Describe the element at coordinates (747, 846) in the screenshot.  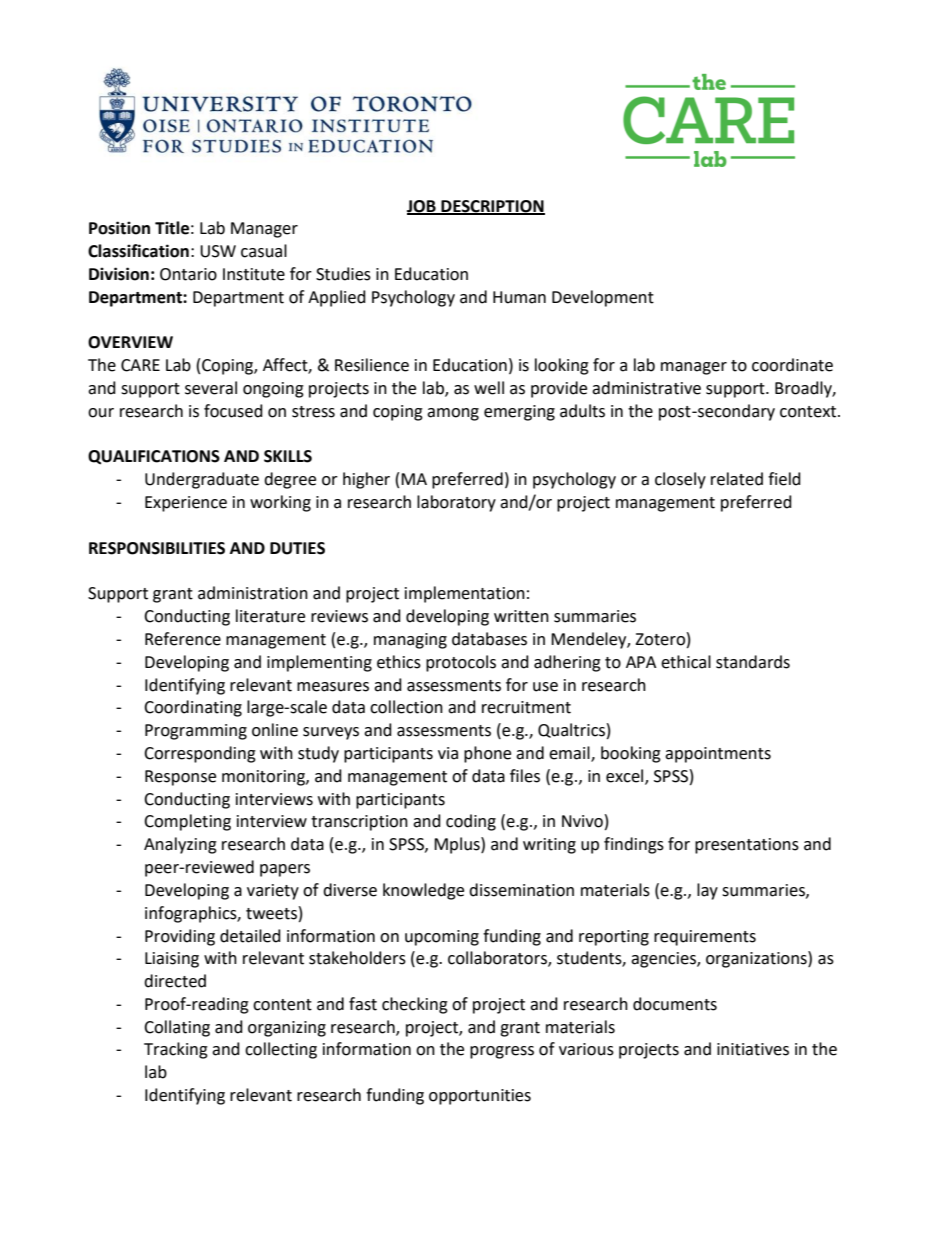
I see `presentations` at that location.
